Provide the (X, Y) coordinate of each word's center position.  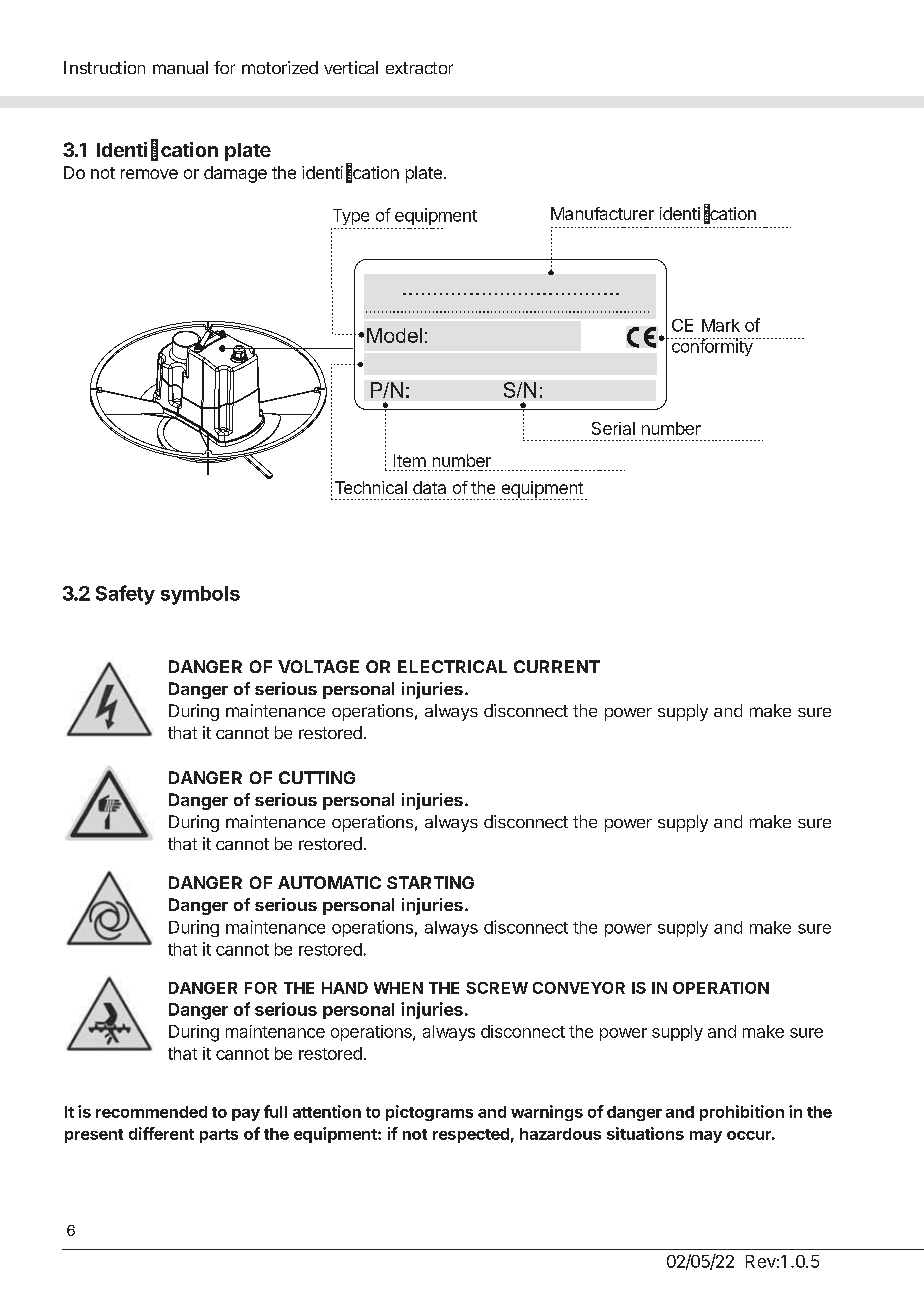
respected (471, 1135)
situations (645, 1133)
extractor (419, 68)
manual (180, 67)
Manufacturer (602, 213)
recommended (151, 1112)
